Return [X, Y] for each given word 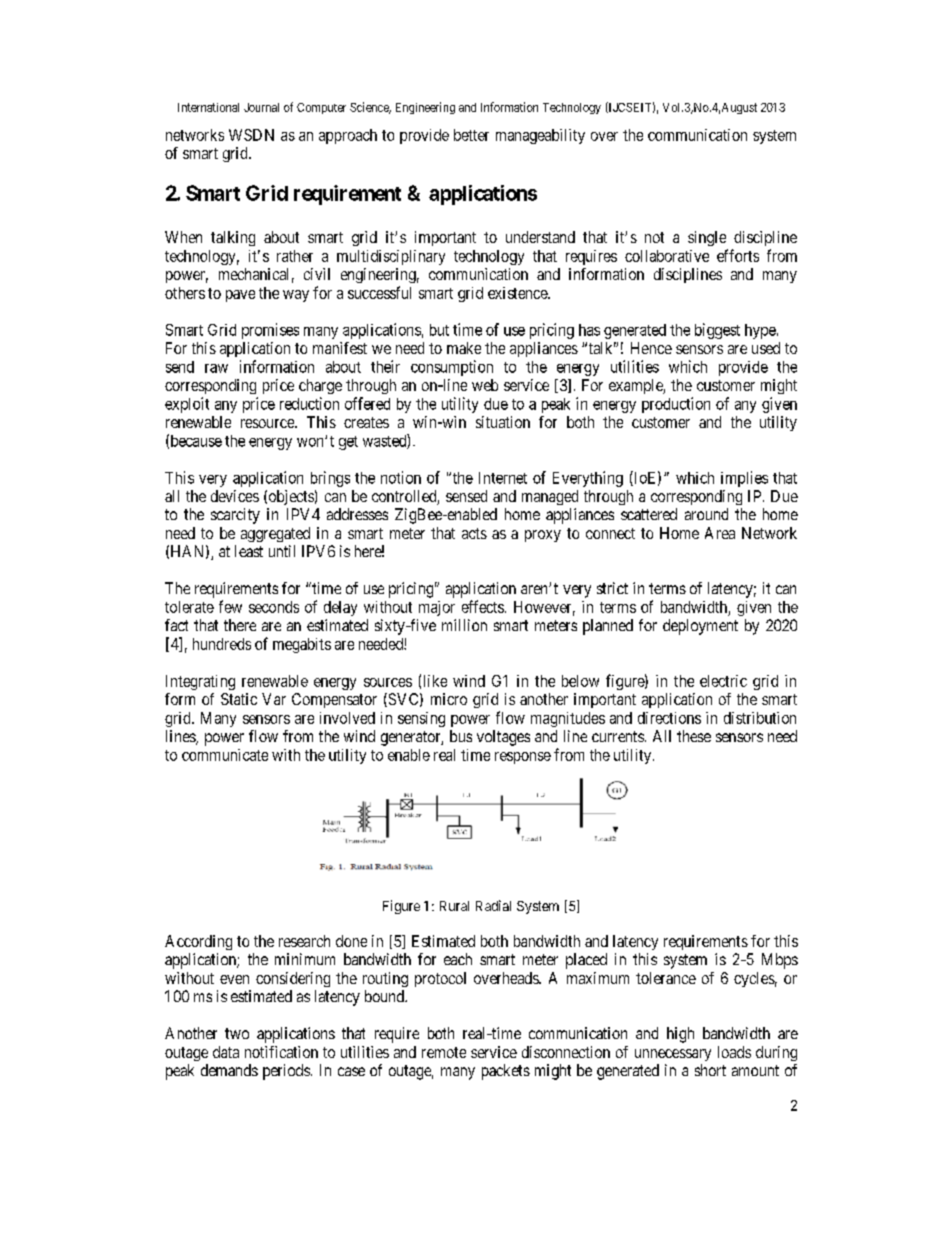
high [680, 1035]
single [707, 238]
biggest [717, 331]
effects [483, 606]
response [523, 758]
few [230, 606]
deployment [700, 627]
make [464, 348]
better [471, 135]
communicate [225, 755]
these [694, 736]
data [226, 1052]
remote [444, 1052]
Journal [261, 107]
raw [216, 368]
